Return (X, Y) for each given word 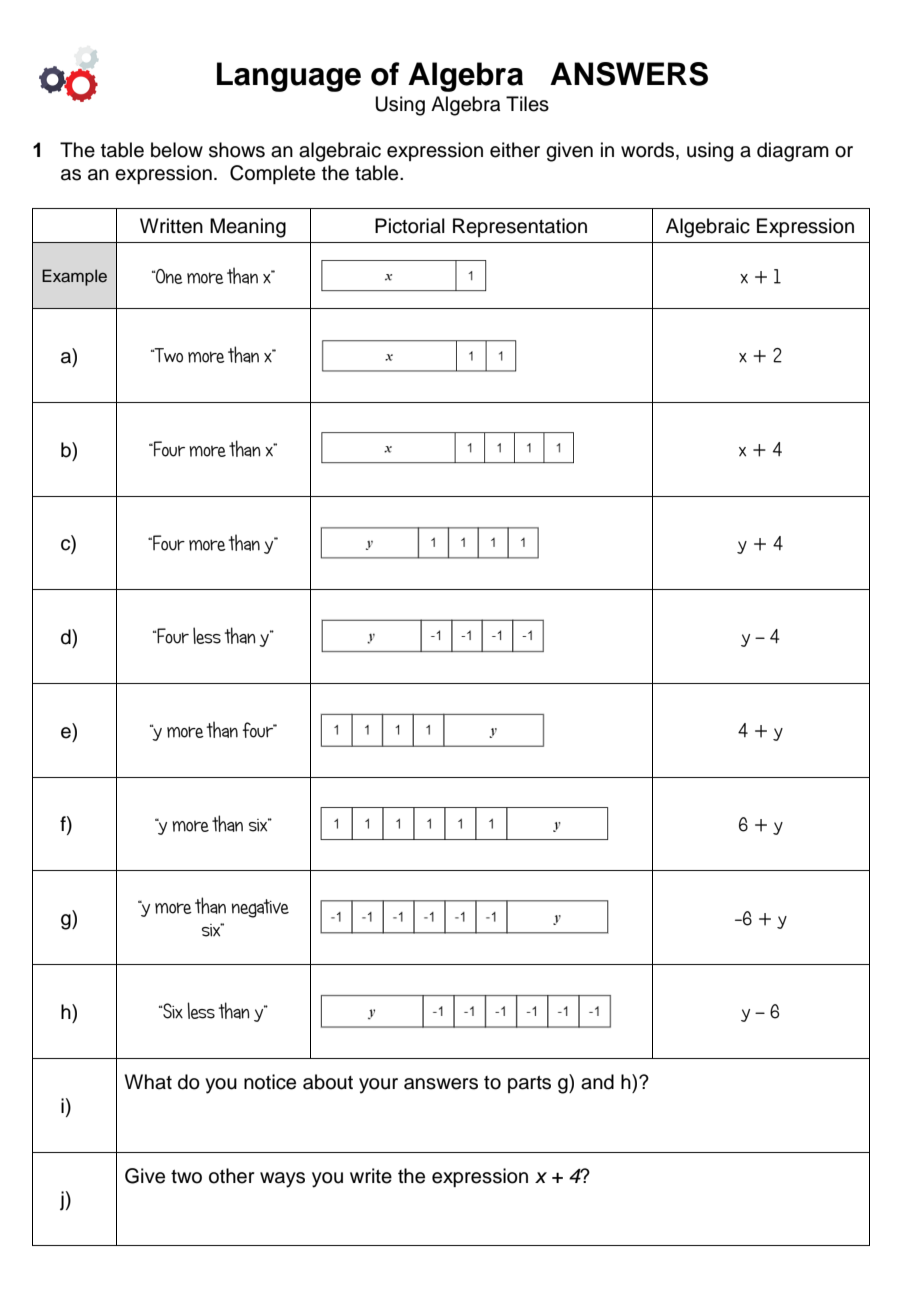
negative (260, 908)
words (649, 151)
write (371, 1176)
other (231, 1176)
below (177, 150)
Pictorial (410, 226)
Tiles (527, 104)
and (597, 1082)
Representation (520, 227)
